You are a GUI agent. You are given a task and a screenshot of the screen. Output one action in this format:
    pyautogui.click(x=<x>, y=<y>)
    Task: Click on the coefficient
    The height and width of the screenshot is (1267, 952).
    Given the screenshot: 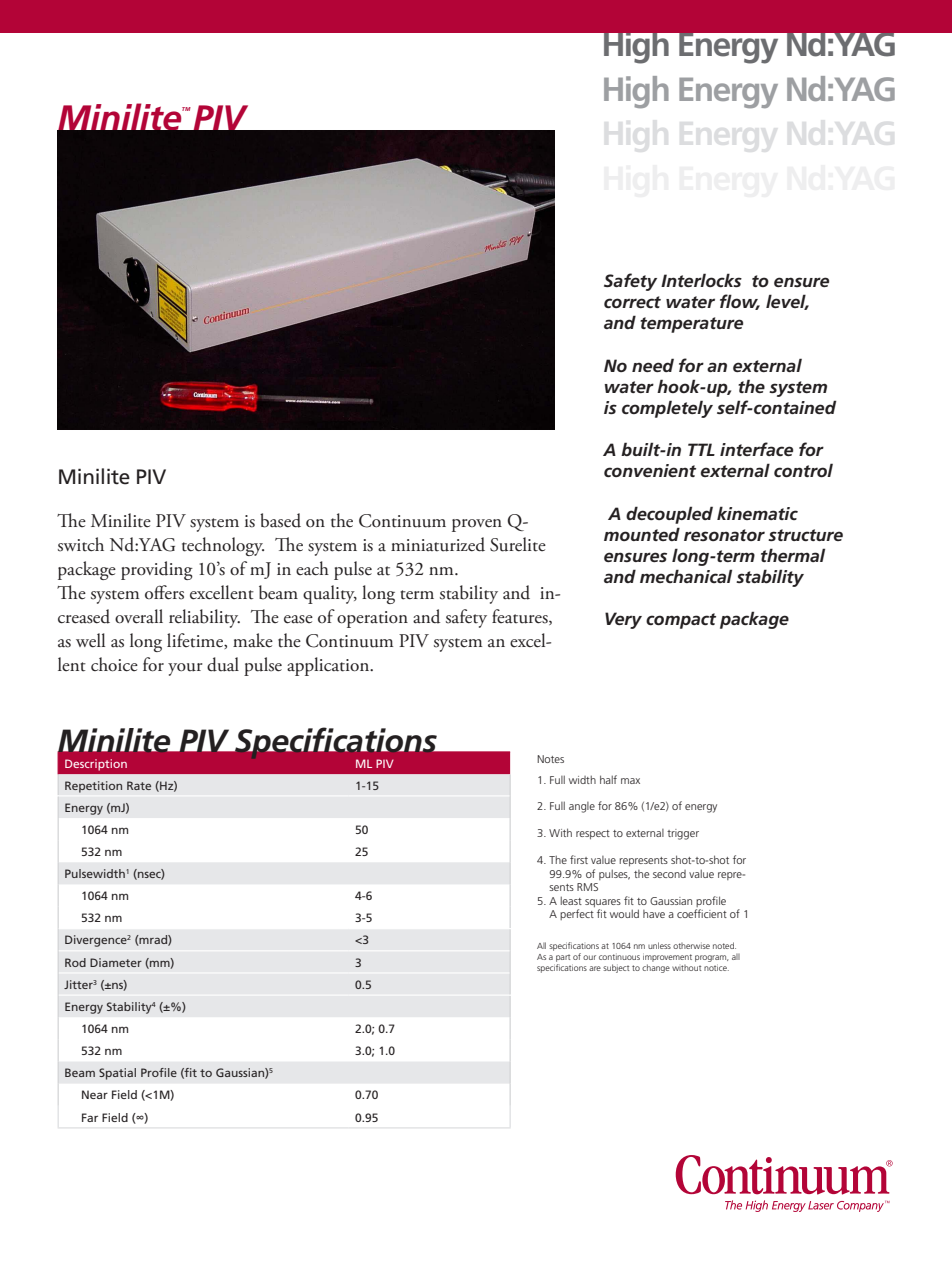 What is the action you would take?
    pyautogui.click(x=702, y=913)
